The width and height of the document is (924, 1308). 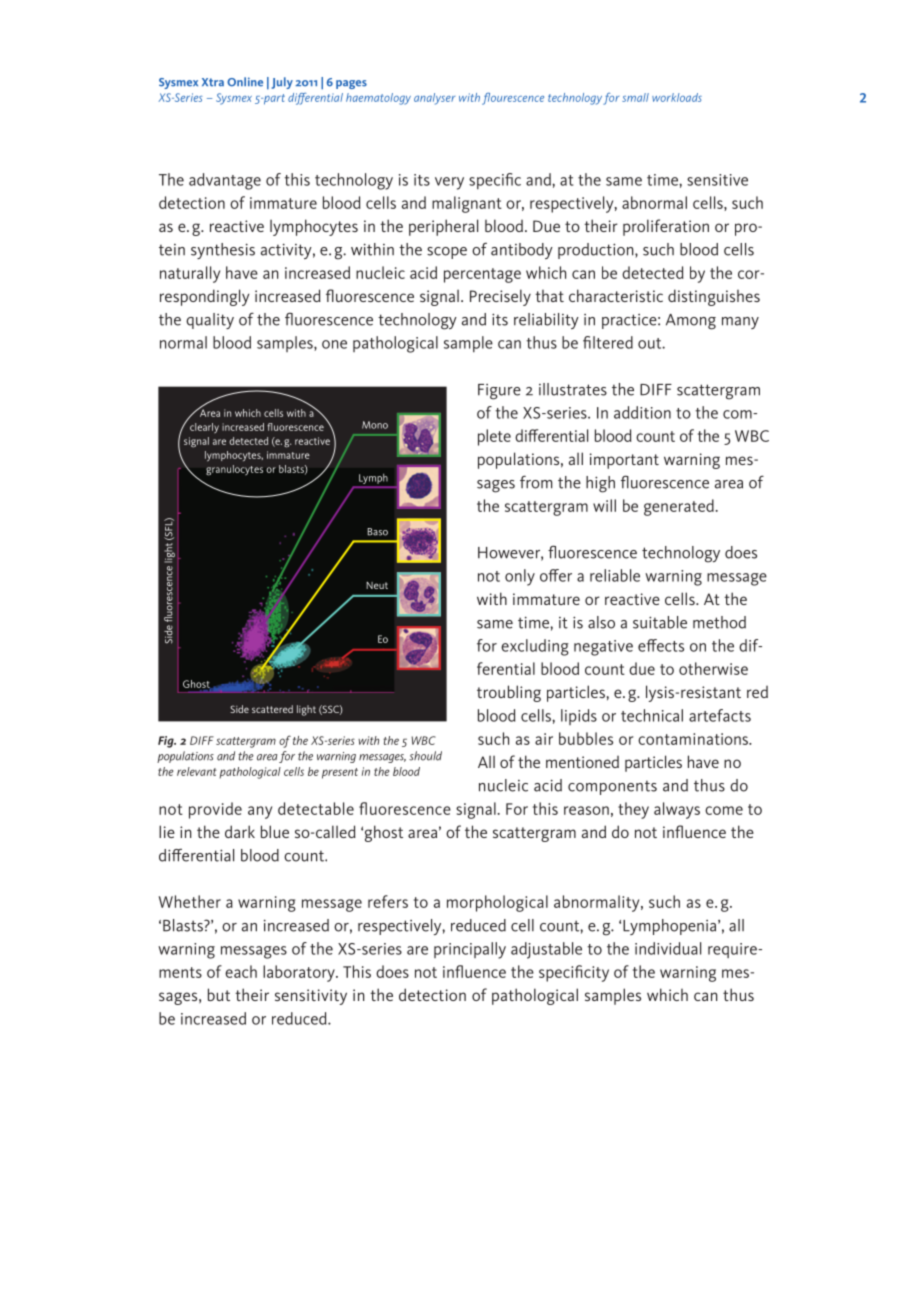 What do you see at coordinates (434, 99) in the document?
I see `analyser` at bounding box center [434, 99].
